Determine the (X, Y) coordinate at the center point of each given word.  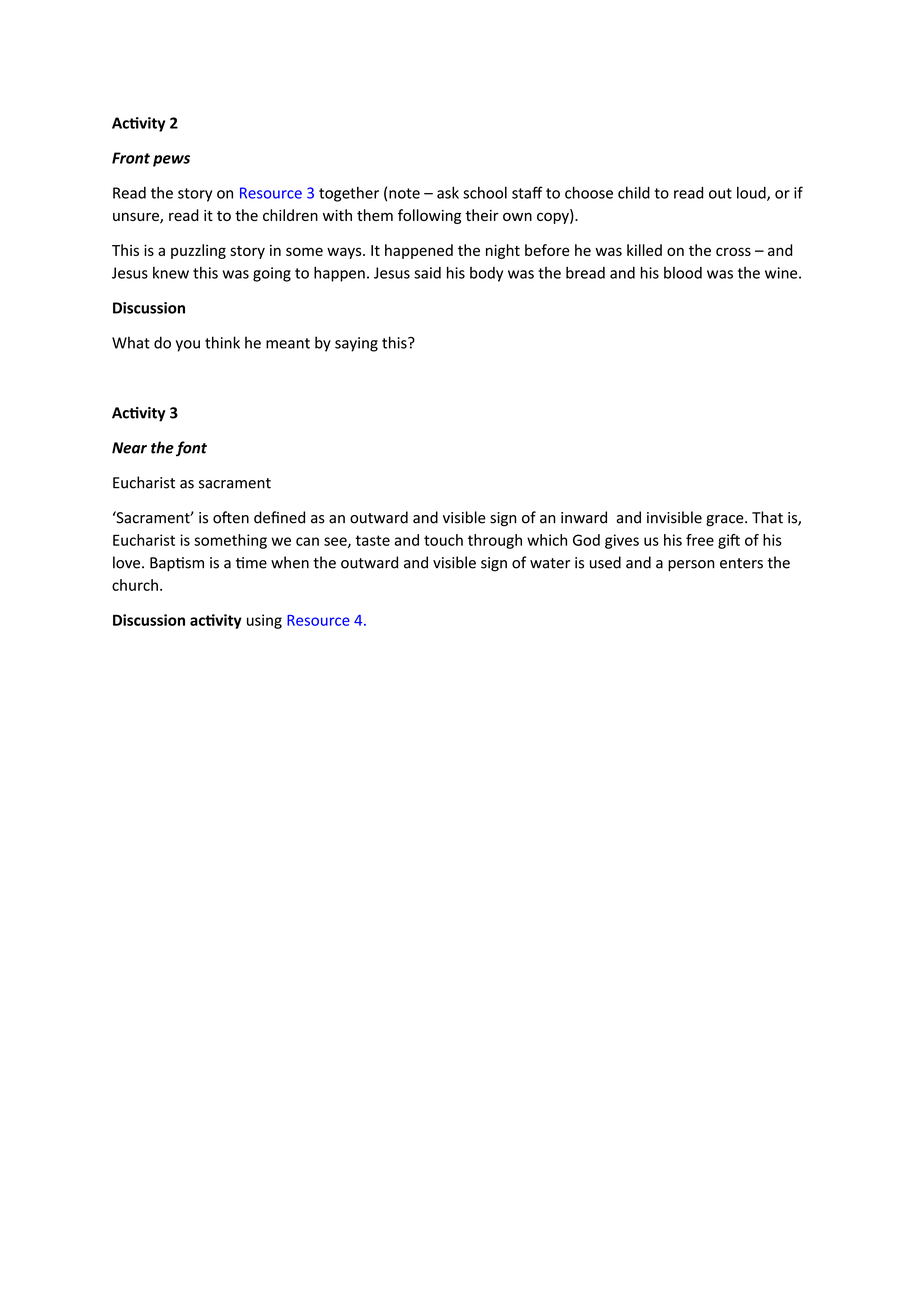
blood (683, 273)
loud (752, 193)
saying (356, 344)
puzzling (198, 251)
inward (584, 517)
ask (448, 192)
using (264, 621)
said (427, 273)
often (231, 517)
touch (443, 540)
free (700, 540)
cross (733, 251)
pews (171, 161)
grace (726, 521)
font (191, 449)
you (188, 346)
